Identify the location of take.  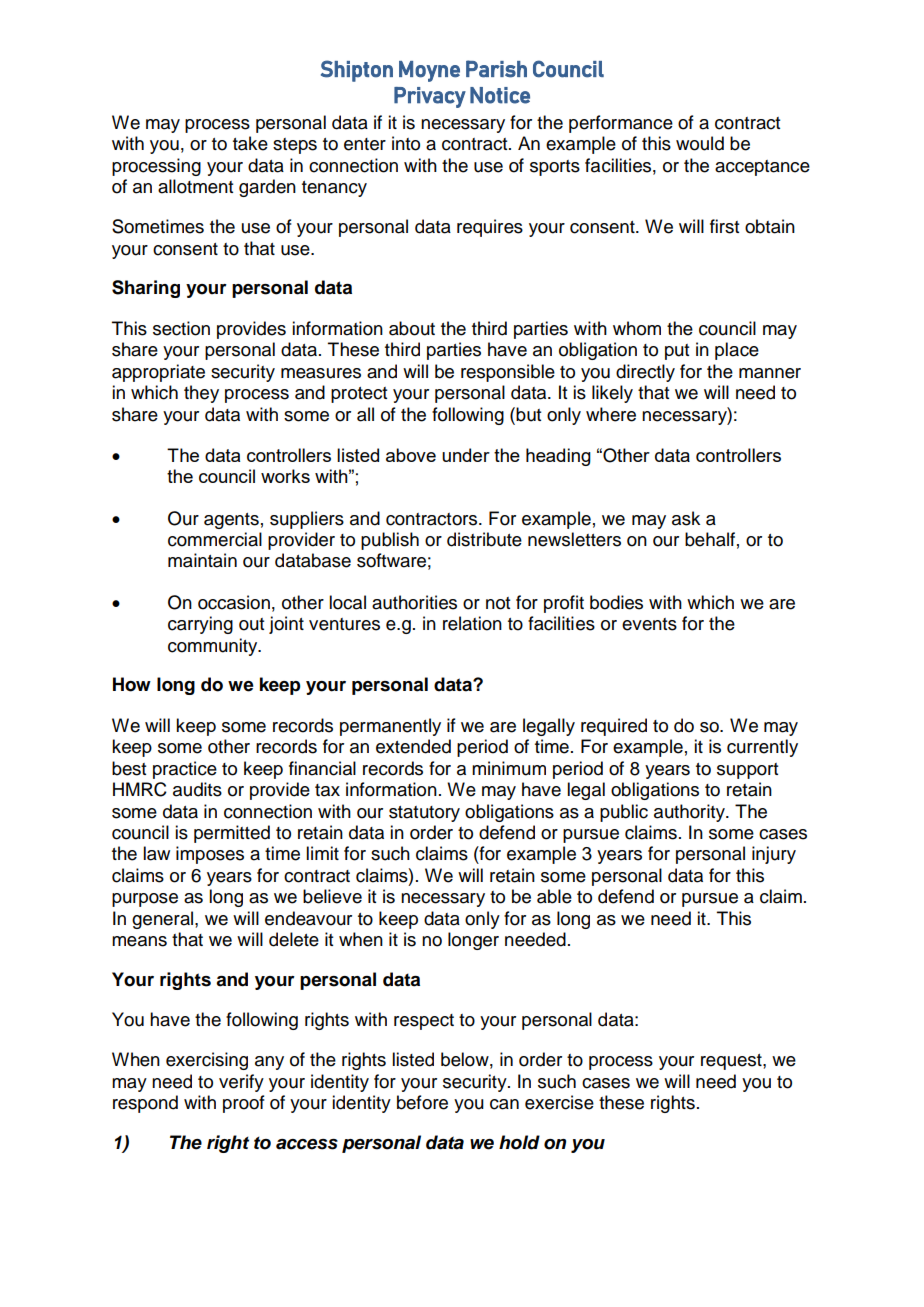
(250, 143).
